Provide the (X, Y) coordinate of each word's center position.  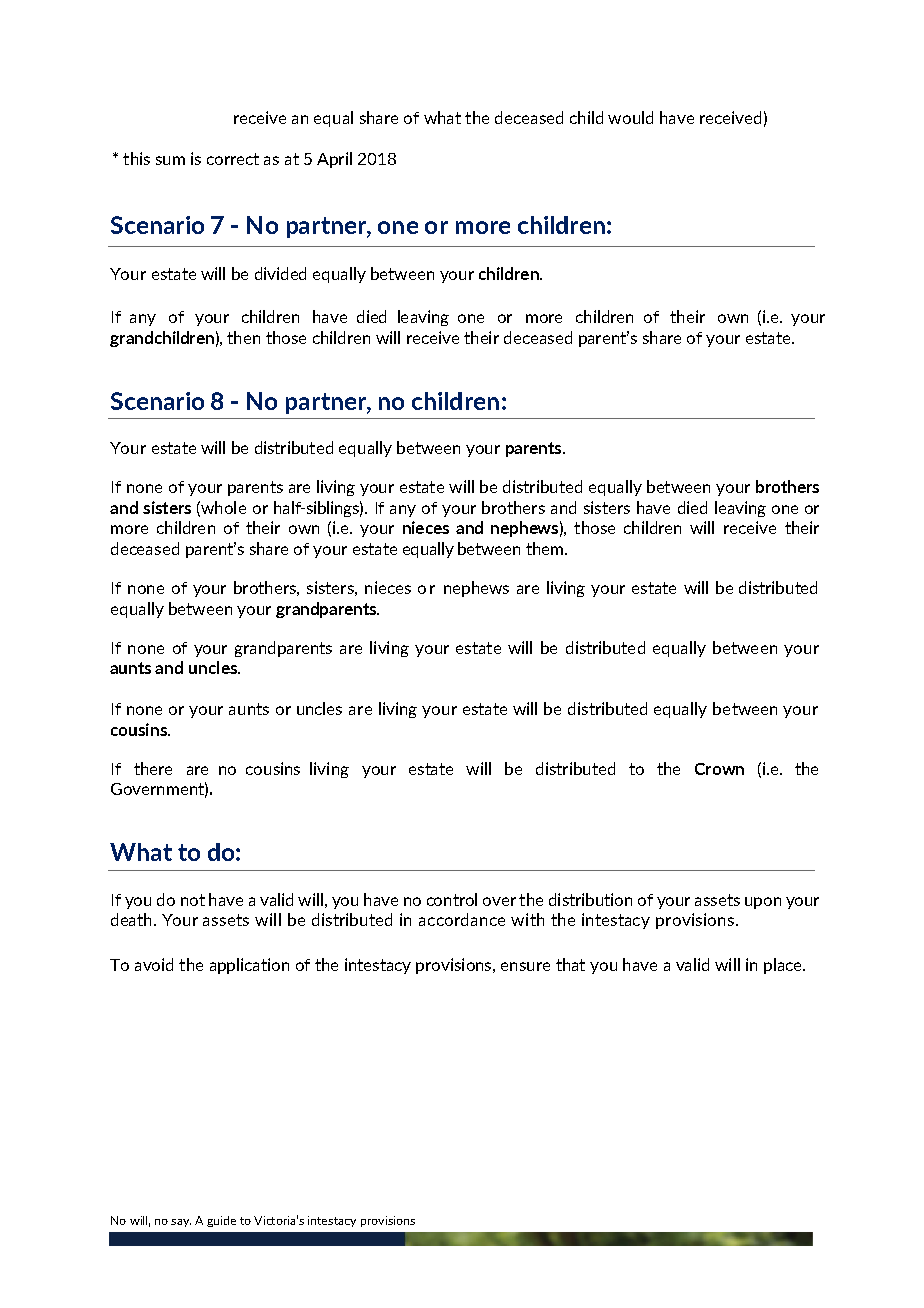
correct (233, 159)
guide (221, 1221)
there (153, 768)
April (334, 160)
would (630, 117)
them (544, 548)
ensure (525, 966)
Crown (719, 769)
